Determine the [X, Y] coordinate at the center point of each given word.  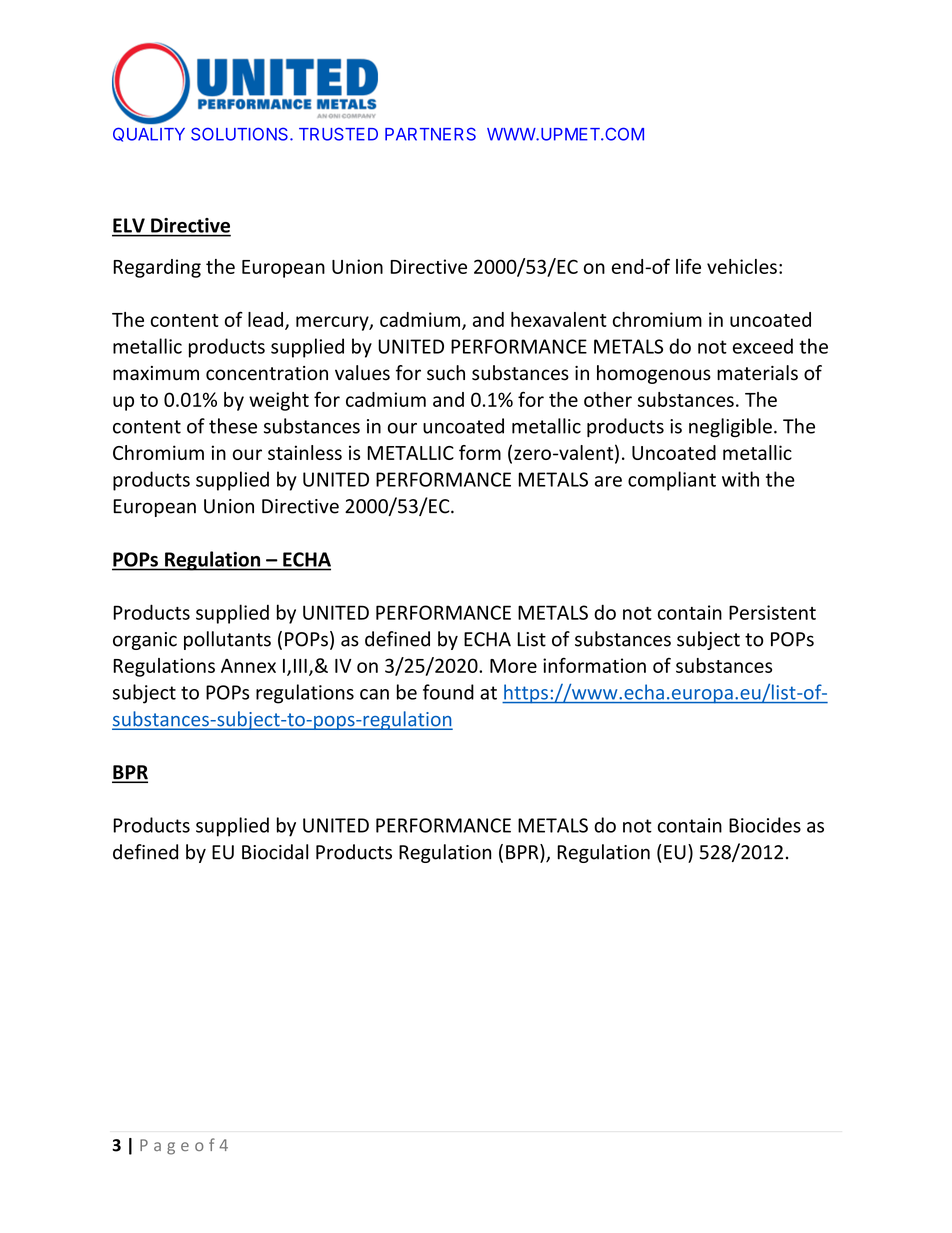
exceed [763, 346]
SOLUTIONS [241, 134]
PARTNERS [430, 134]
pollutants [227, 640]
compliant [672, 481]
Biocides [765, 825]
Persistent [772, 612]
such [446, 373]
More [513, 666]
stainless [305, 452]
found [448, 692]
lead [265, 319]
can [374, 694]
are [608, 481]
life [688, 266]
